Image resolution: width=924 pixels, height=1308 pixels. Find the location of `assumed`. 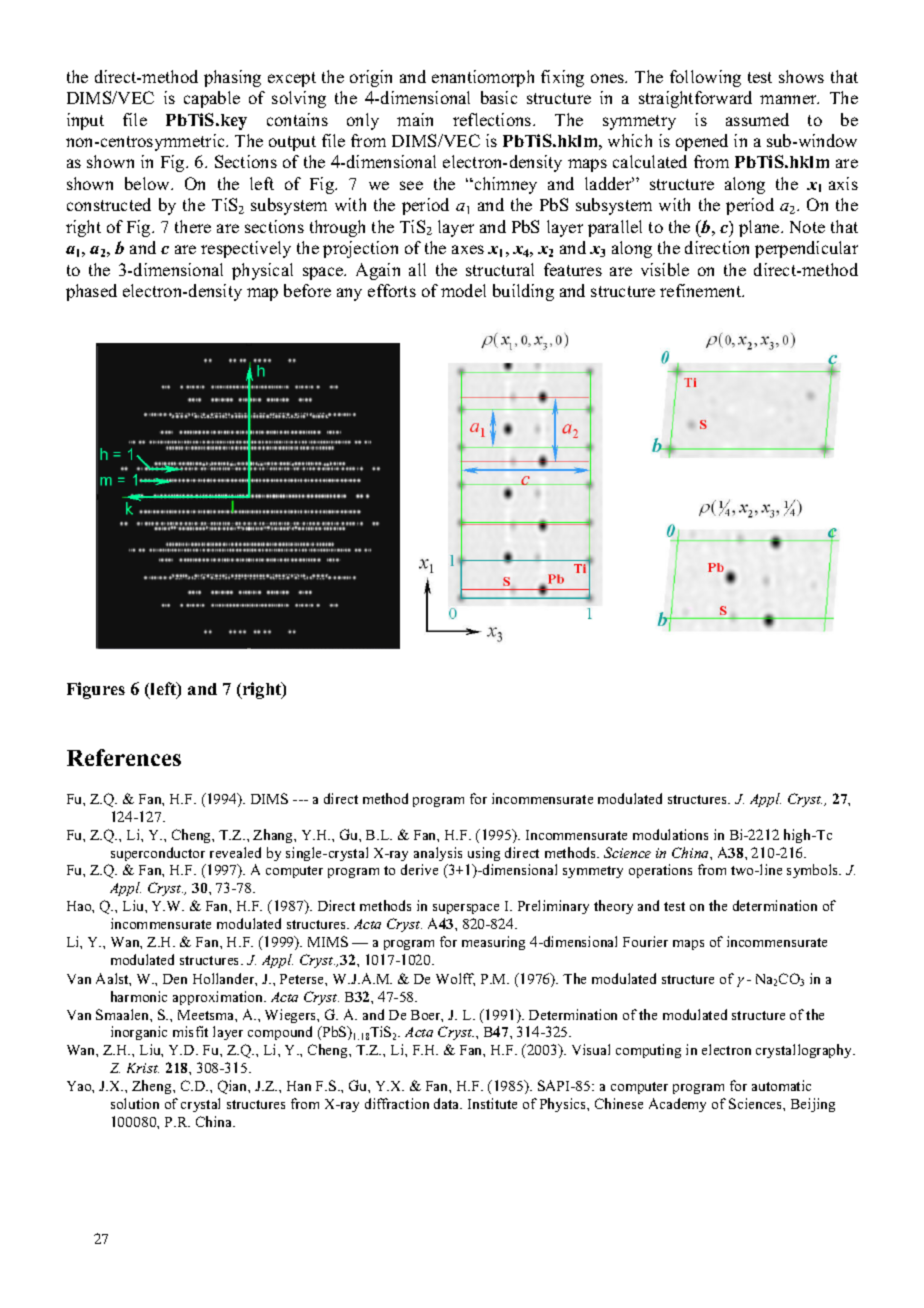

assumed is located at coordinates (757, 119).
